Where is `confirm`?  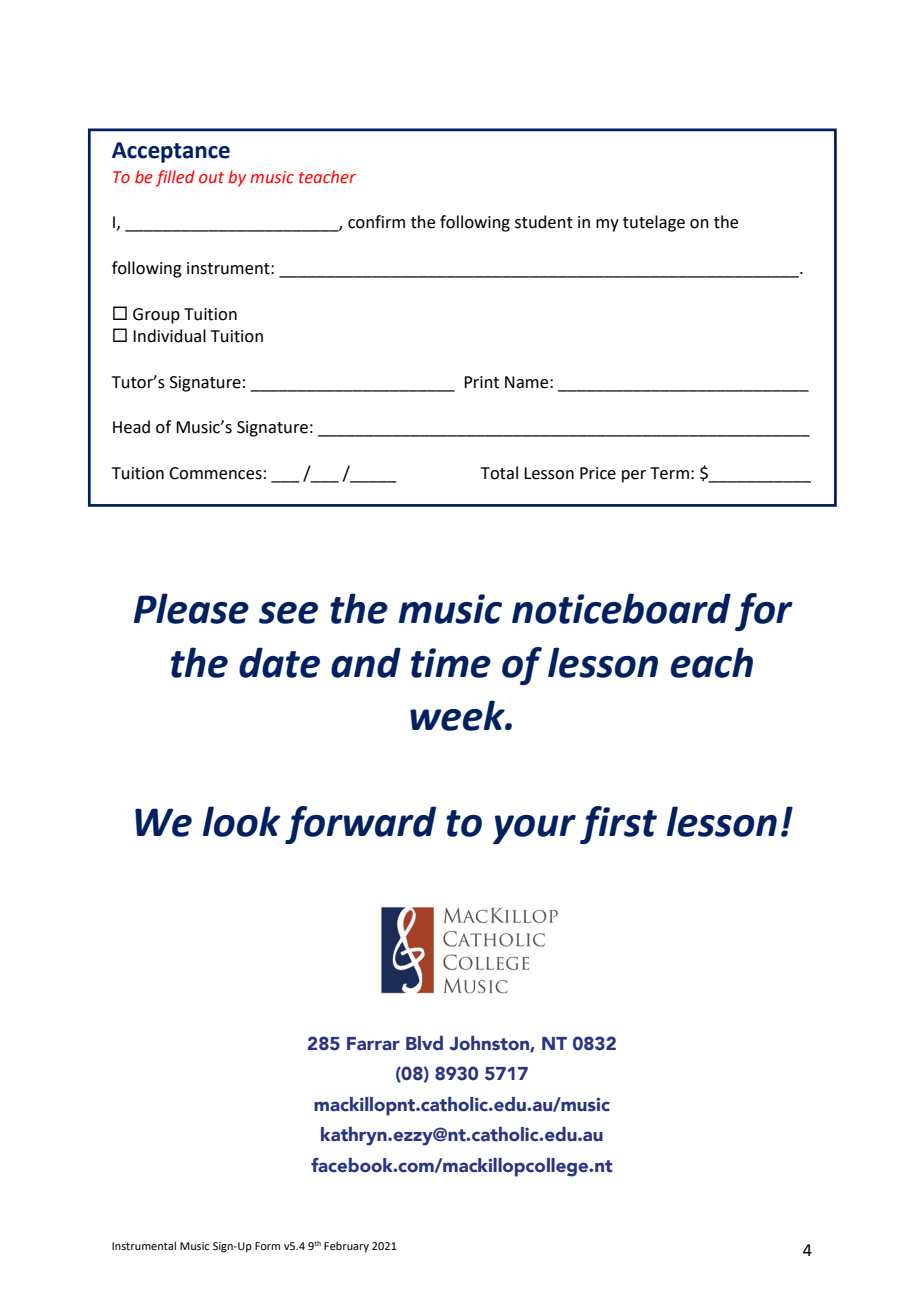
confirm is located at coordinates (376, 222).
